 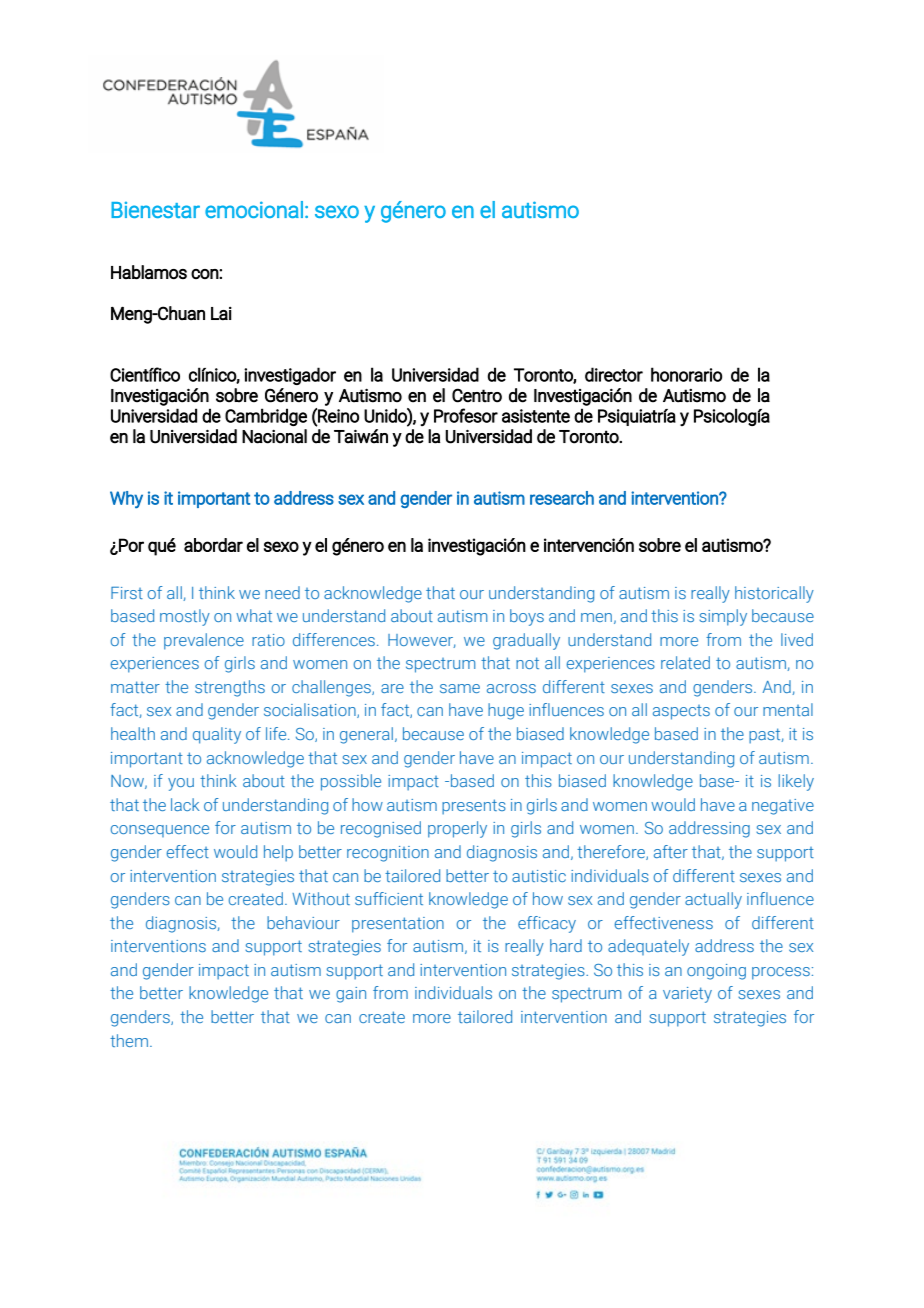 I want to click on historically, so click(x=774, y=594).
